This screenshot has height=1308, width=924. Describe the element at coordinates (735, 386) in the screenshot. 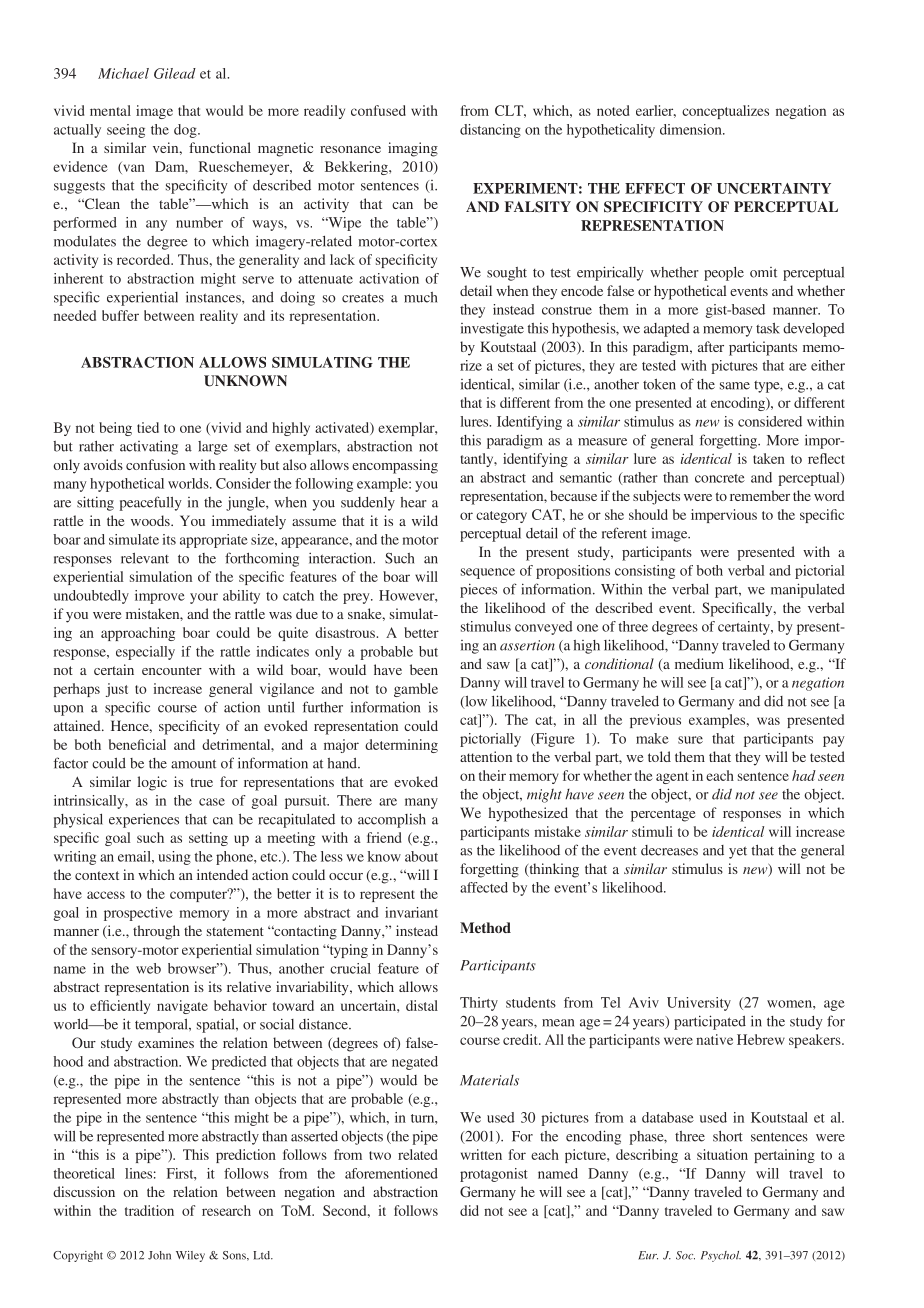

I see `same` at that location.
